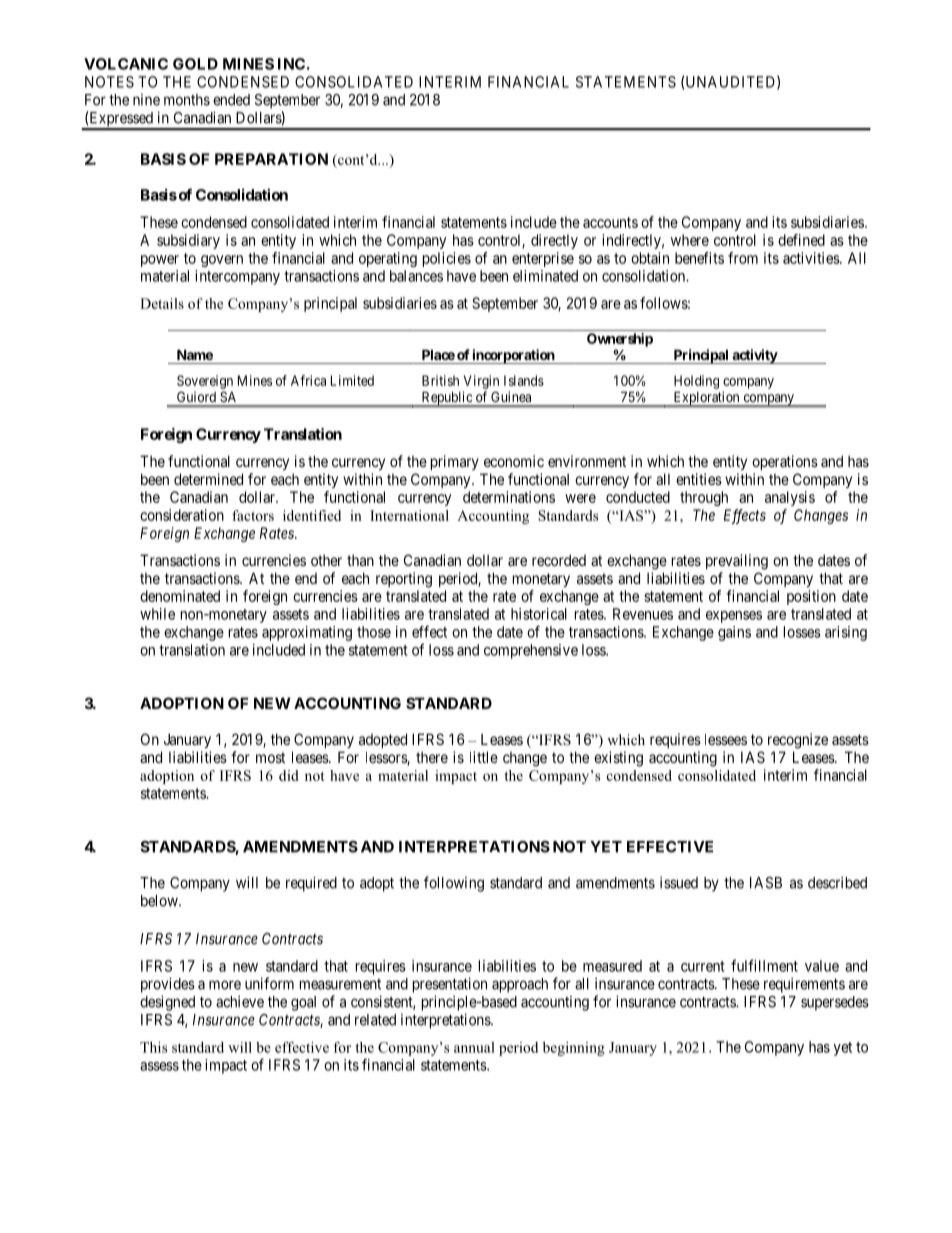  I want to click on most, so click(270, 757).
